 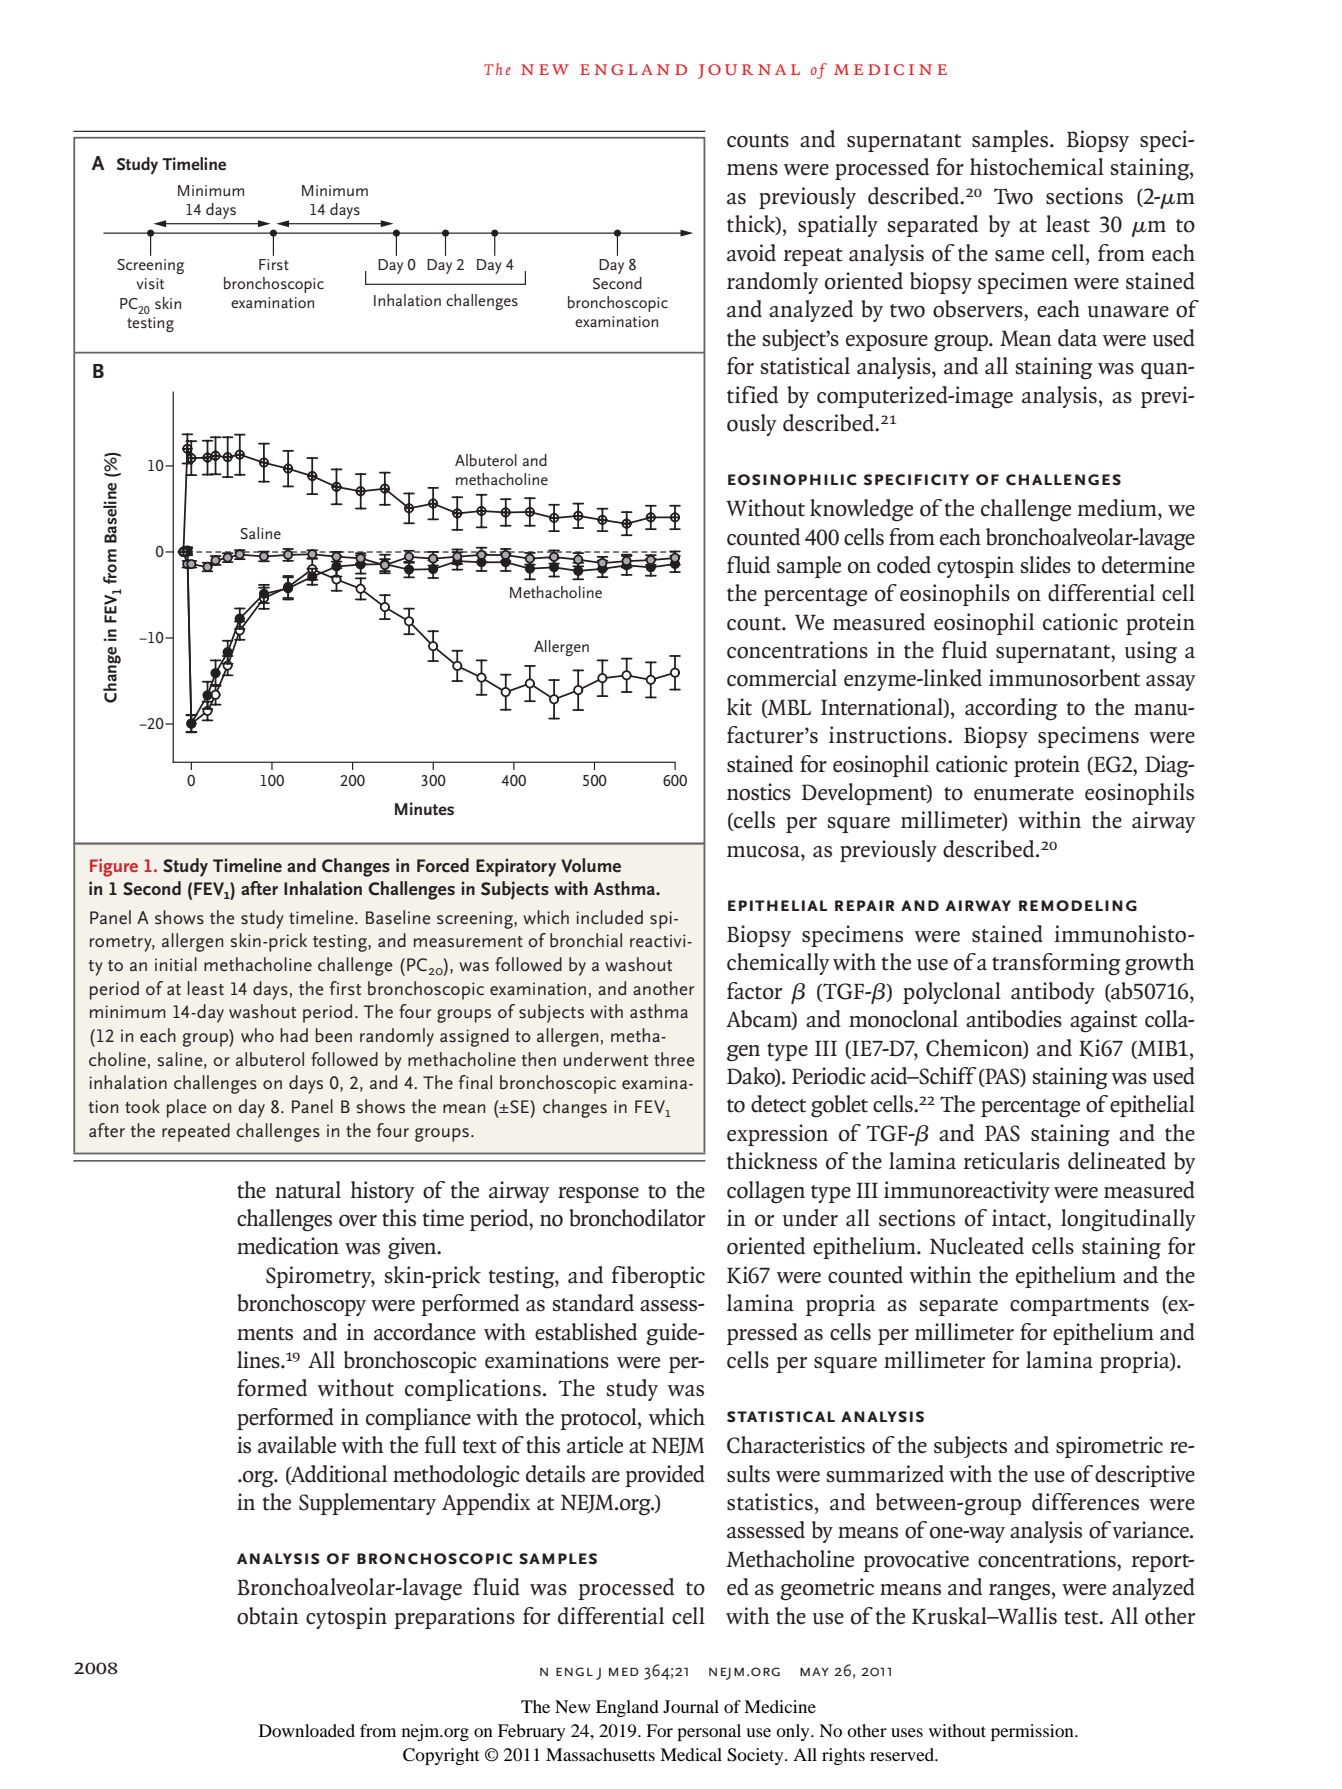 I want to click on Figure, so click(x=114, y=867).
